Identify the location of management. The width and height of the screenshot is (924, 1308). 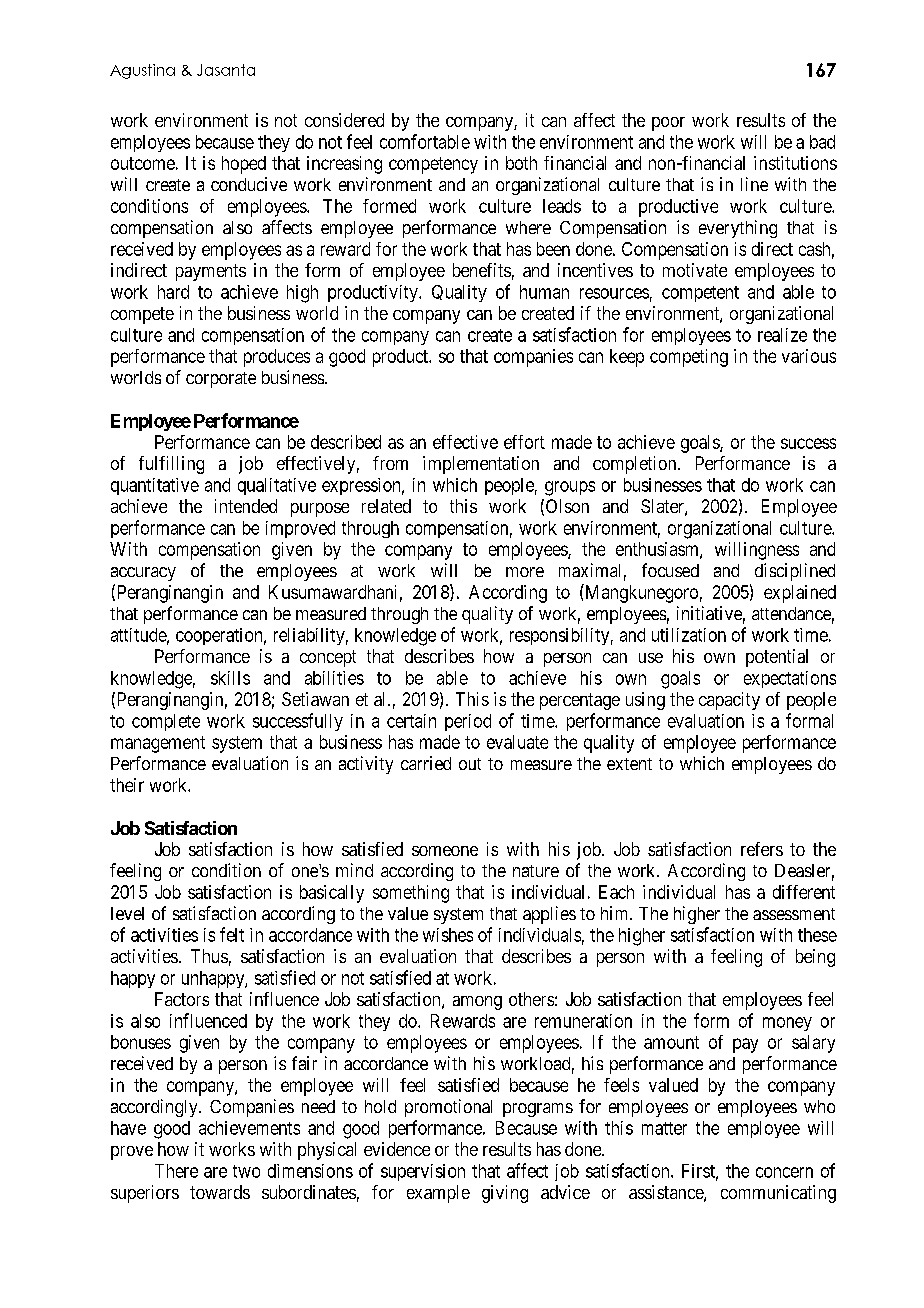
(158, 744).
